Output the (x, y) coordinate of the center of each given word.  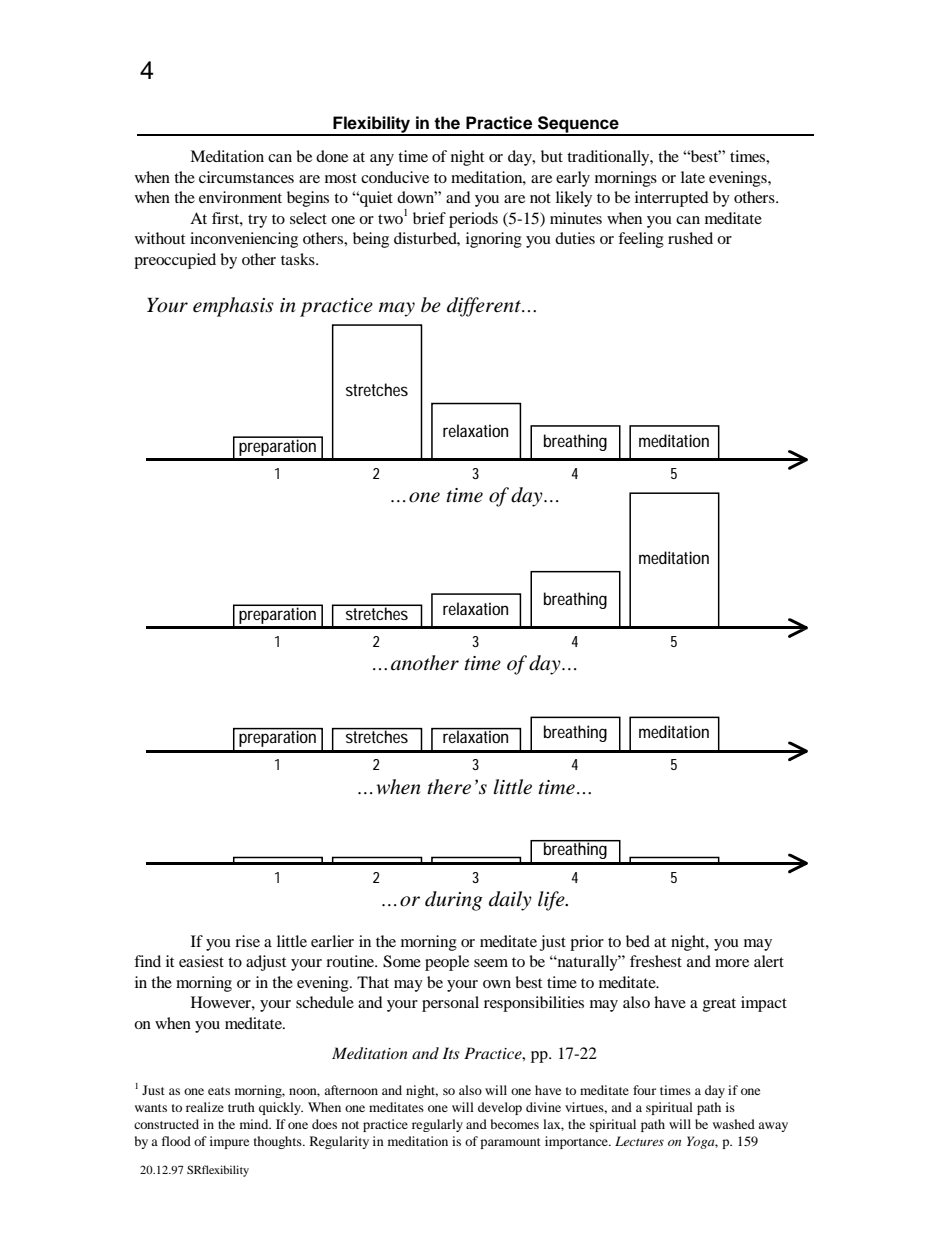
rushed (690, 238)
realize (205, 1107)
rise (247, 941)
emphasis (233, 307)
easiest (201, 961)
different (485, 307)
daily (510, 901)
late (693, 177)
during (454, 901)
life (552, 901)
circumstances (246, 177)
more (732, 963)
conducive (395, 177)
